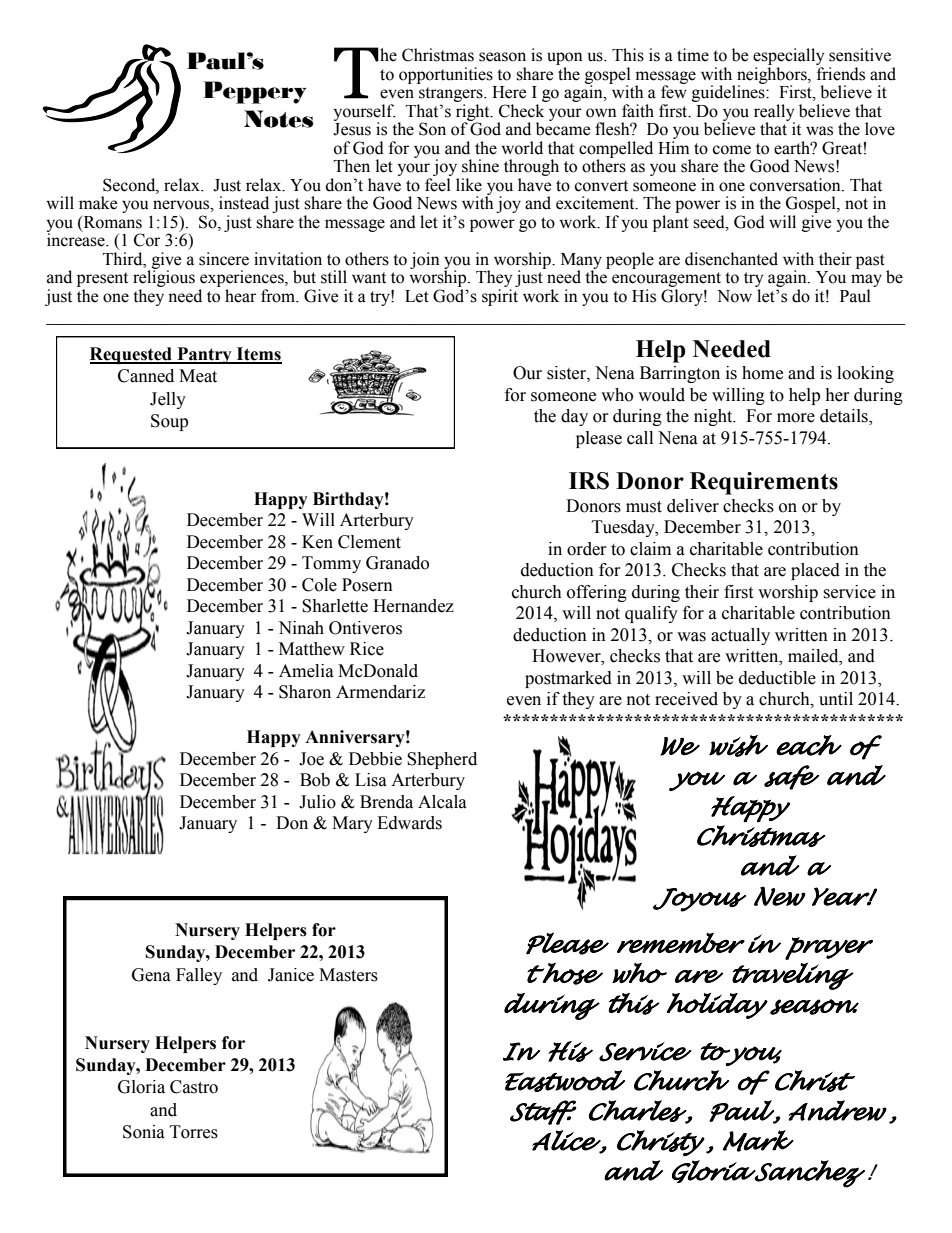 This document has width=952, height=1233. I want to click on placed, so click(815, 571).
